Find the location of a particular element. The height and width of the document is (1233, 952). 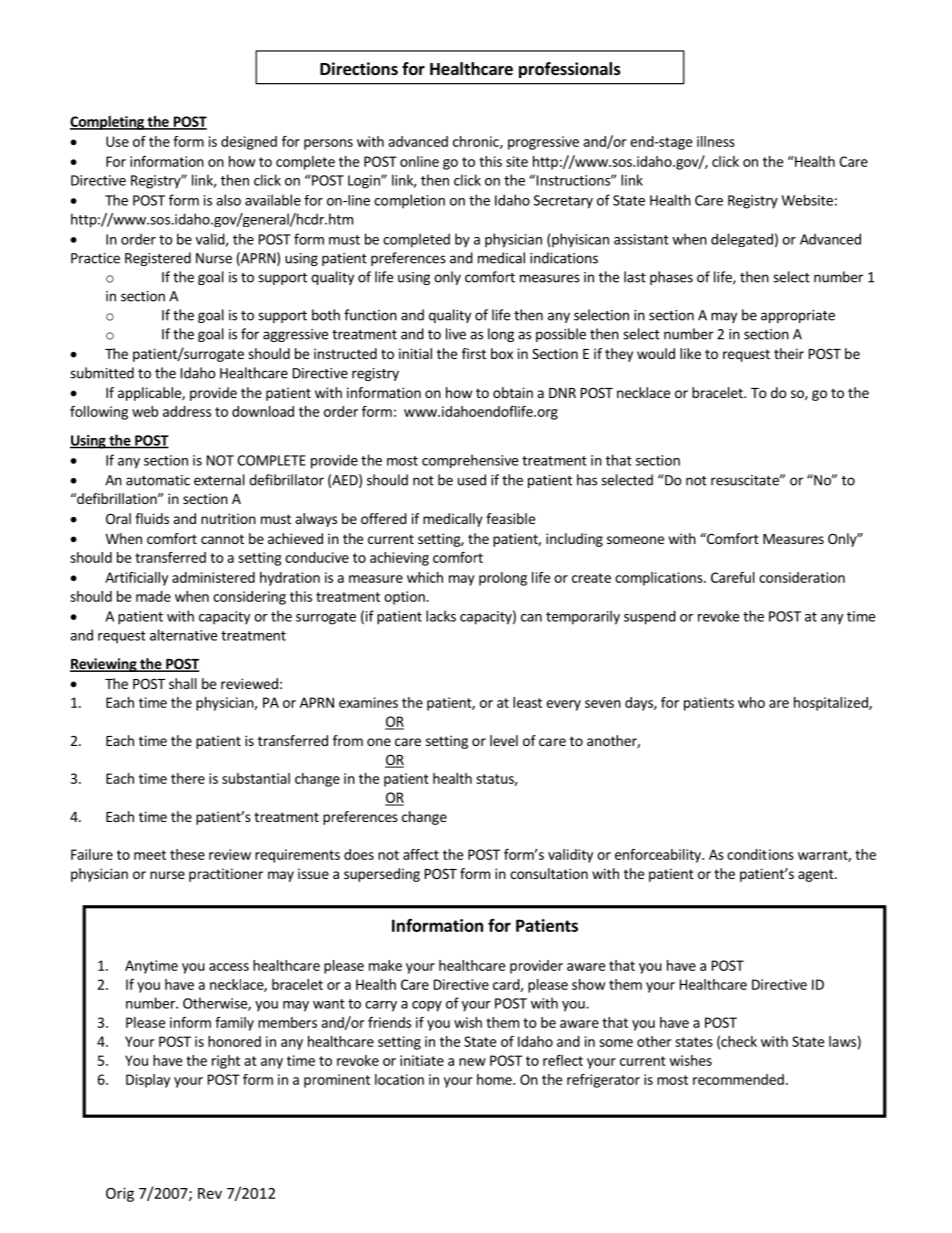

chronic is located at coordinates (477, 142).
